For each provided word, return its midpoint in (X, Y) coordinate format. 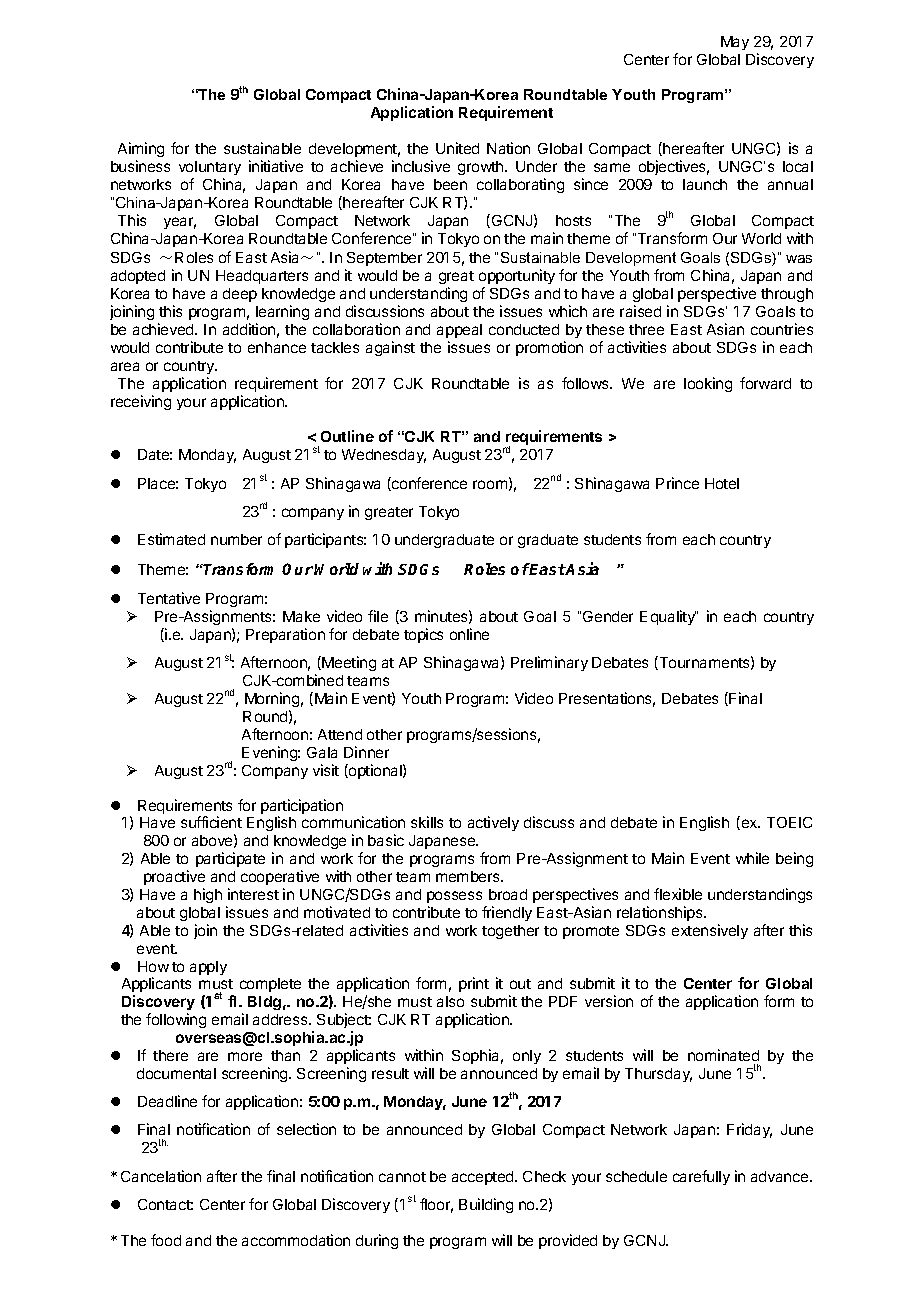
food (166, 1240)
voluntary (210, 168)
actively (493, 823)
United (457, 148)
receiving (141, 402)
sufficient (211, 822)
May (735, 43)
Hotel (722, 483)
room (490, 484)
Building (486, 1205)
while (752, 858)
